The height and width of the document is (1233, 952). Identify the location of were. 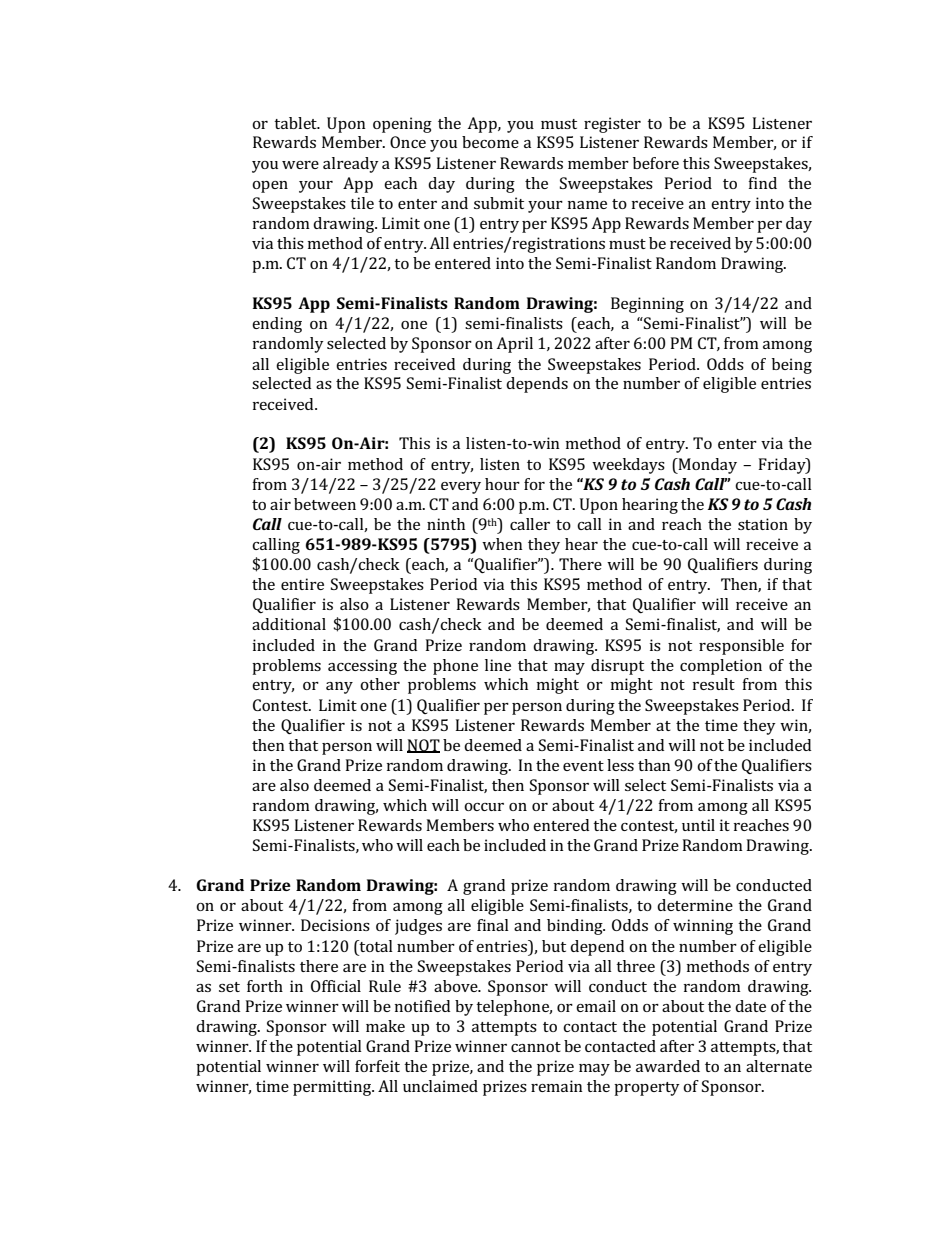
(300, 165).
